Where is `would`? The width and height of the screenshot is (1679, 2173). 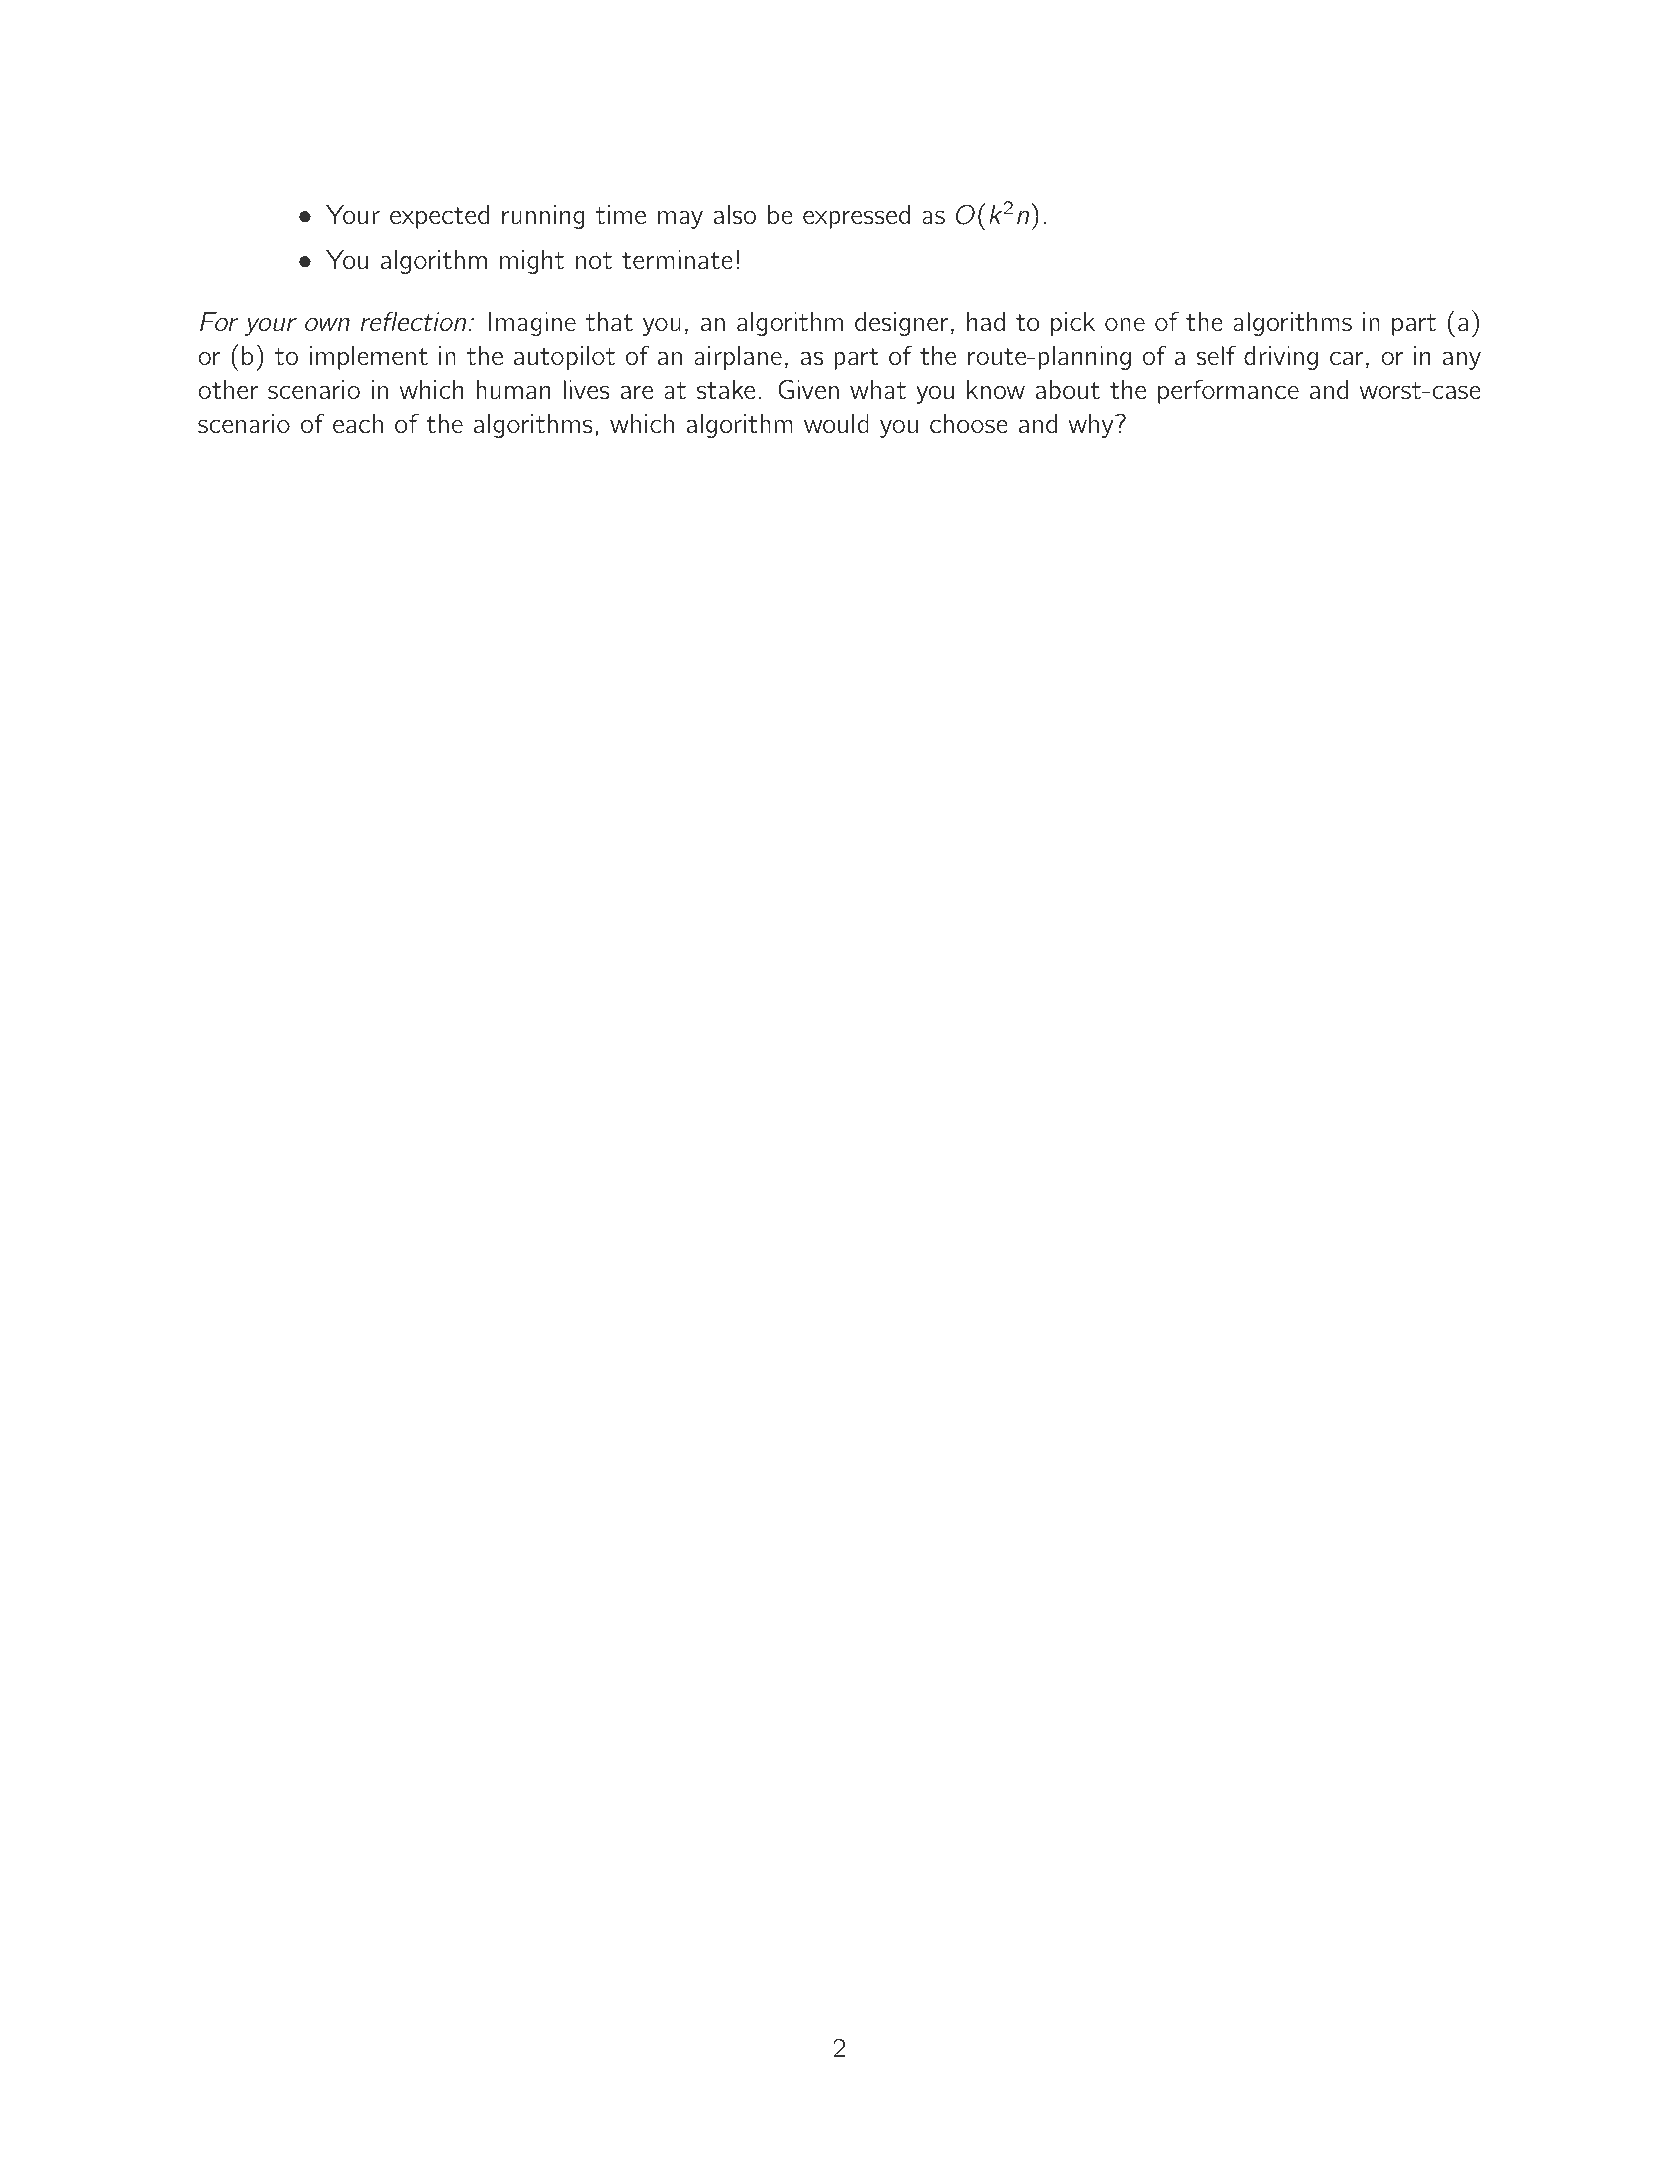
would is located at coordinates (836, 423).
